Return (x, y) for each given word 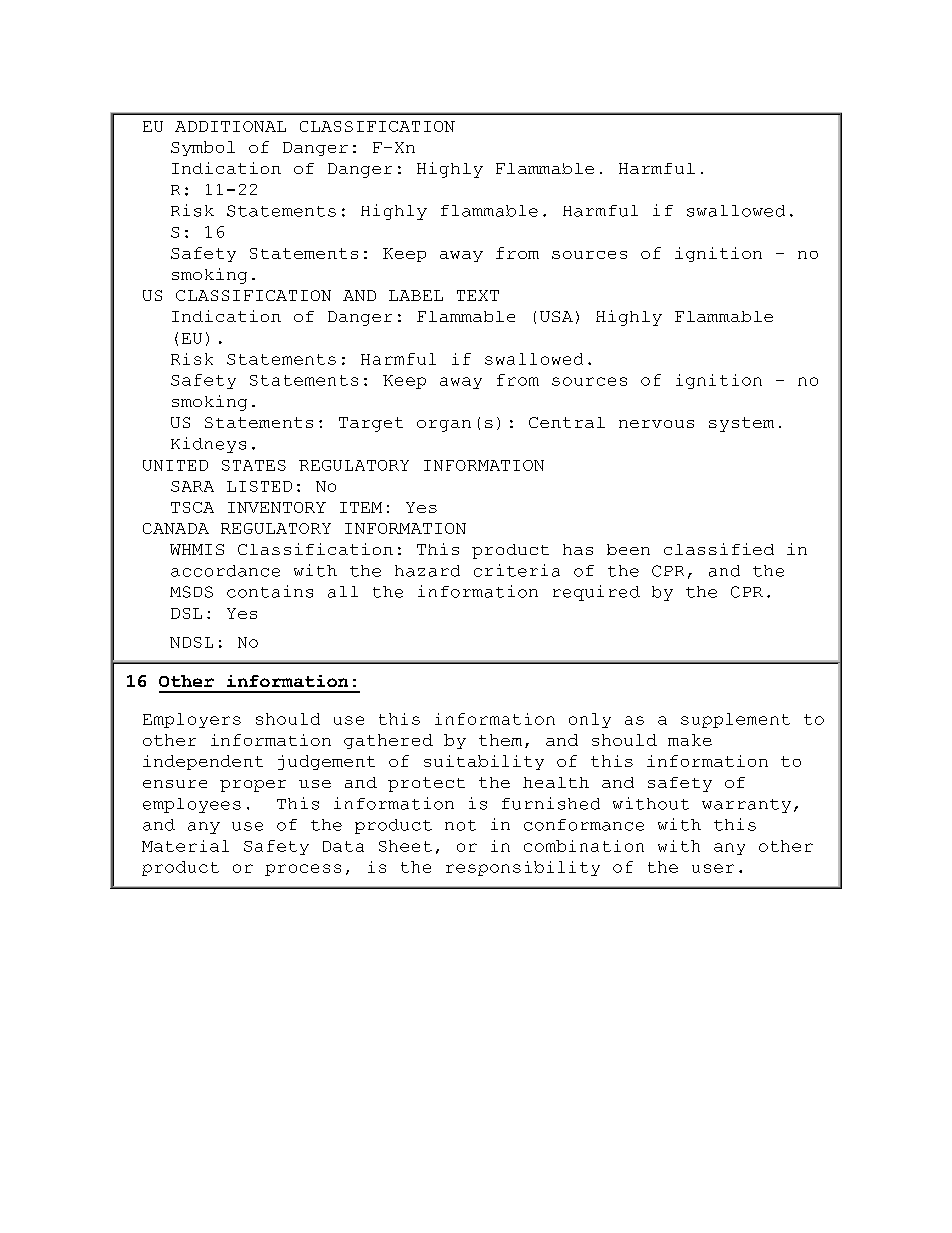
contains (270, 591)
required (596, 593)
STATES (254, 465)
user (713, 868)
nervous (656, 424)
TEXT (478, 295)
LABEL (416, 295)
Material (185, 846)
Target (371, 424)
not (460, 825)
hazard (427, 571)
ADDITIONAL (230, 126)
